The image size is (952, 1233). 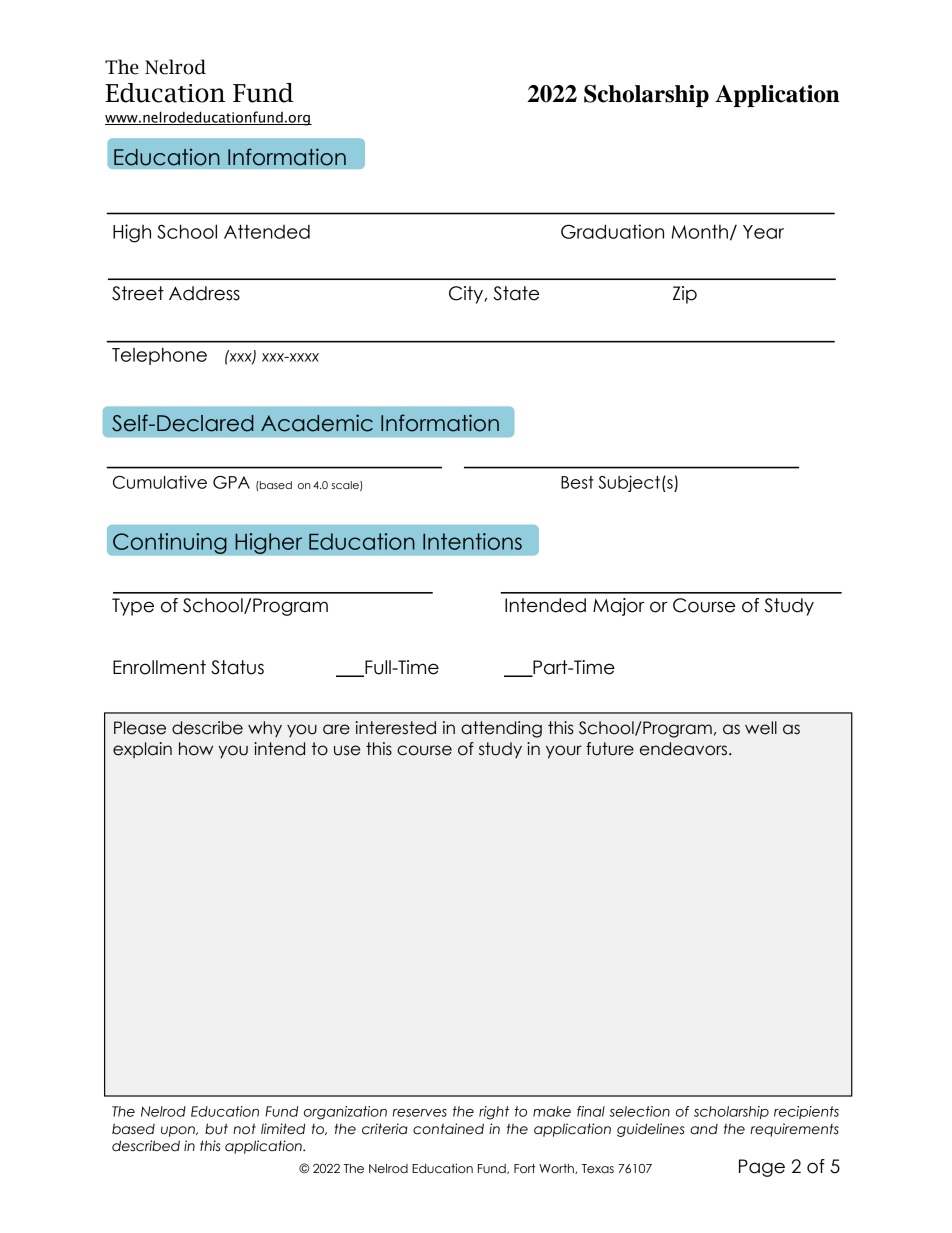 What do you see at coordinates (564, 752) in the image?
I see `your` at bounding box center [564, 752].
